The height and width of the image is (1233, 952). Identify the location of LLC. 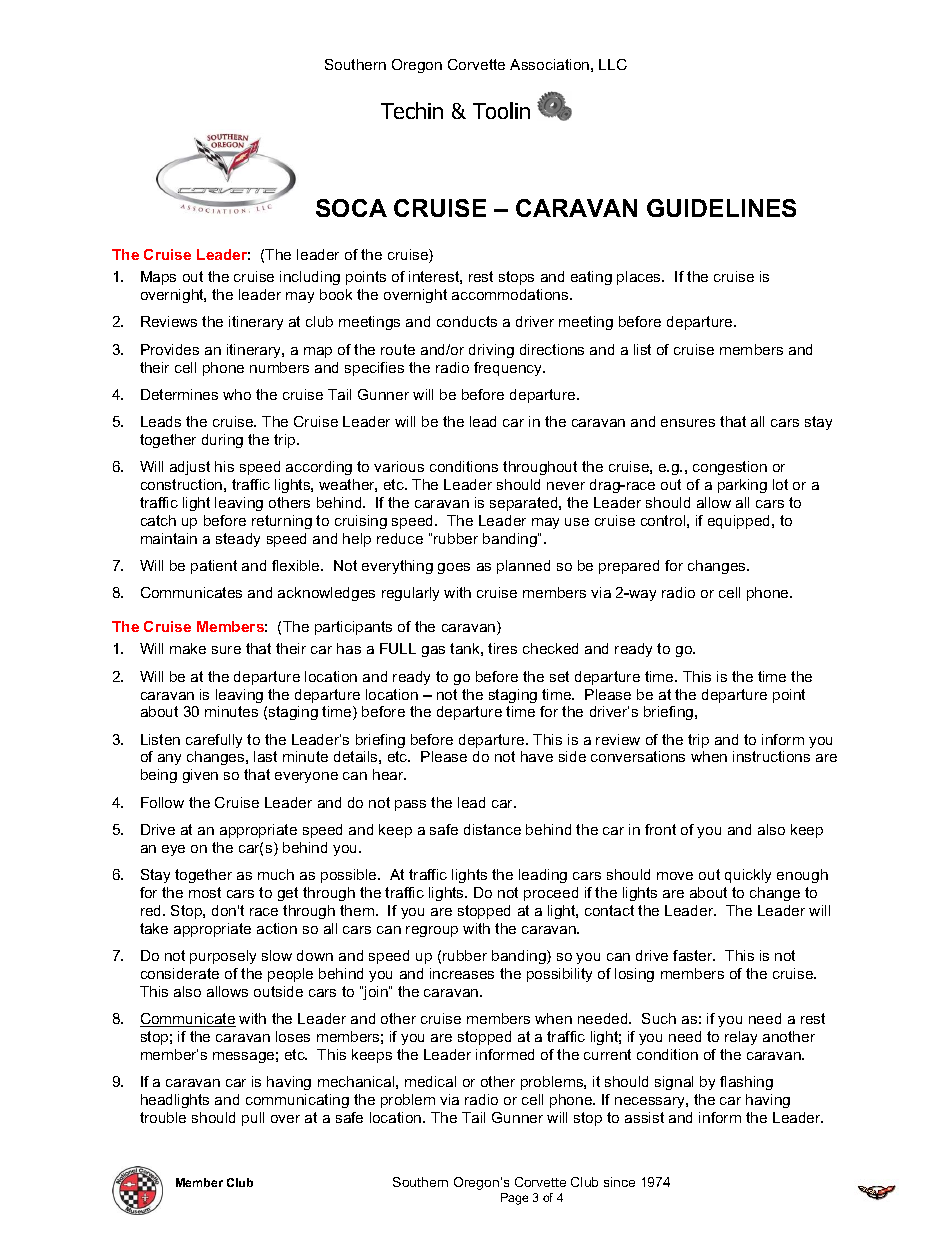
(613, 64).
